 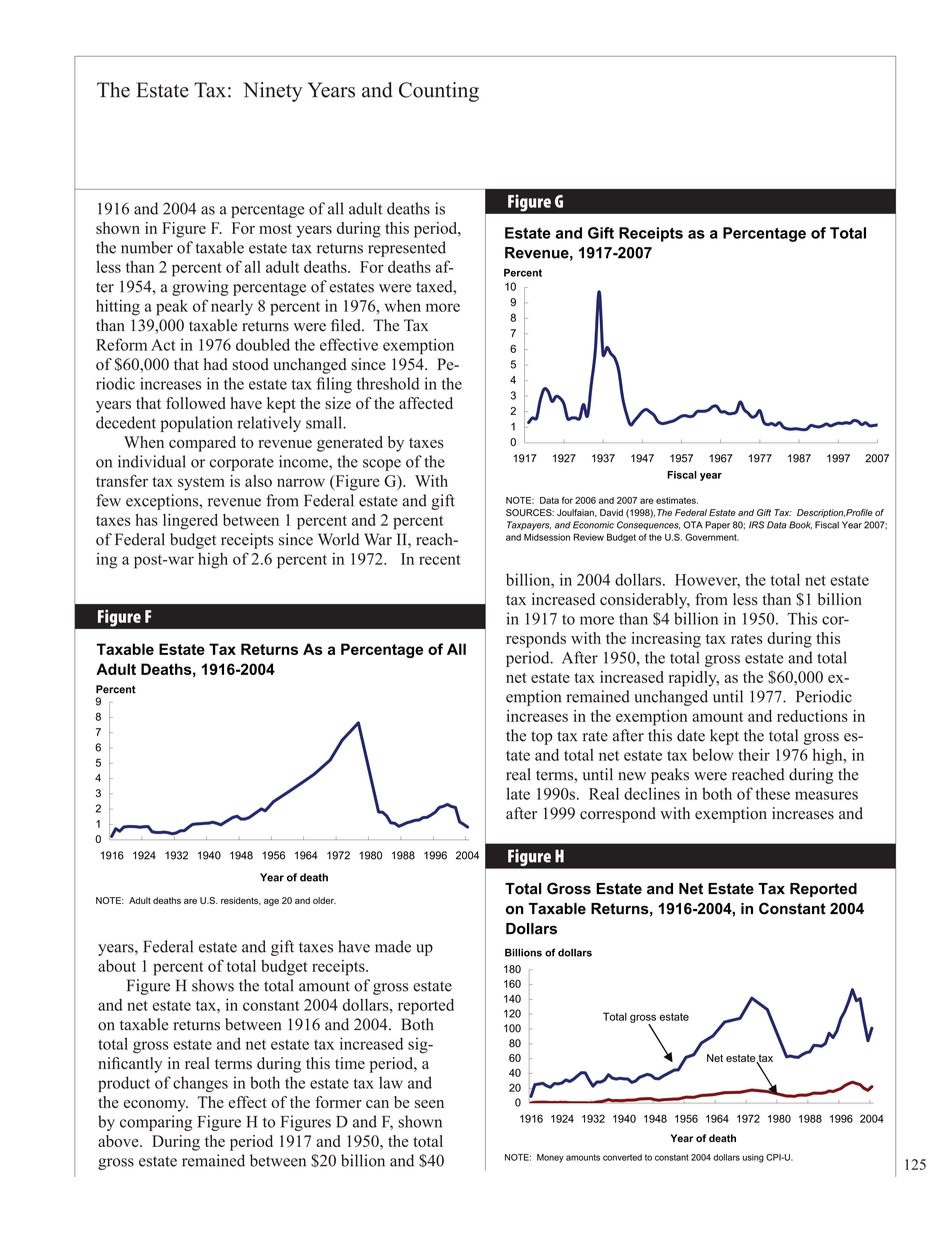 I want to click on Counting, so click(x=439, y=92).
